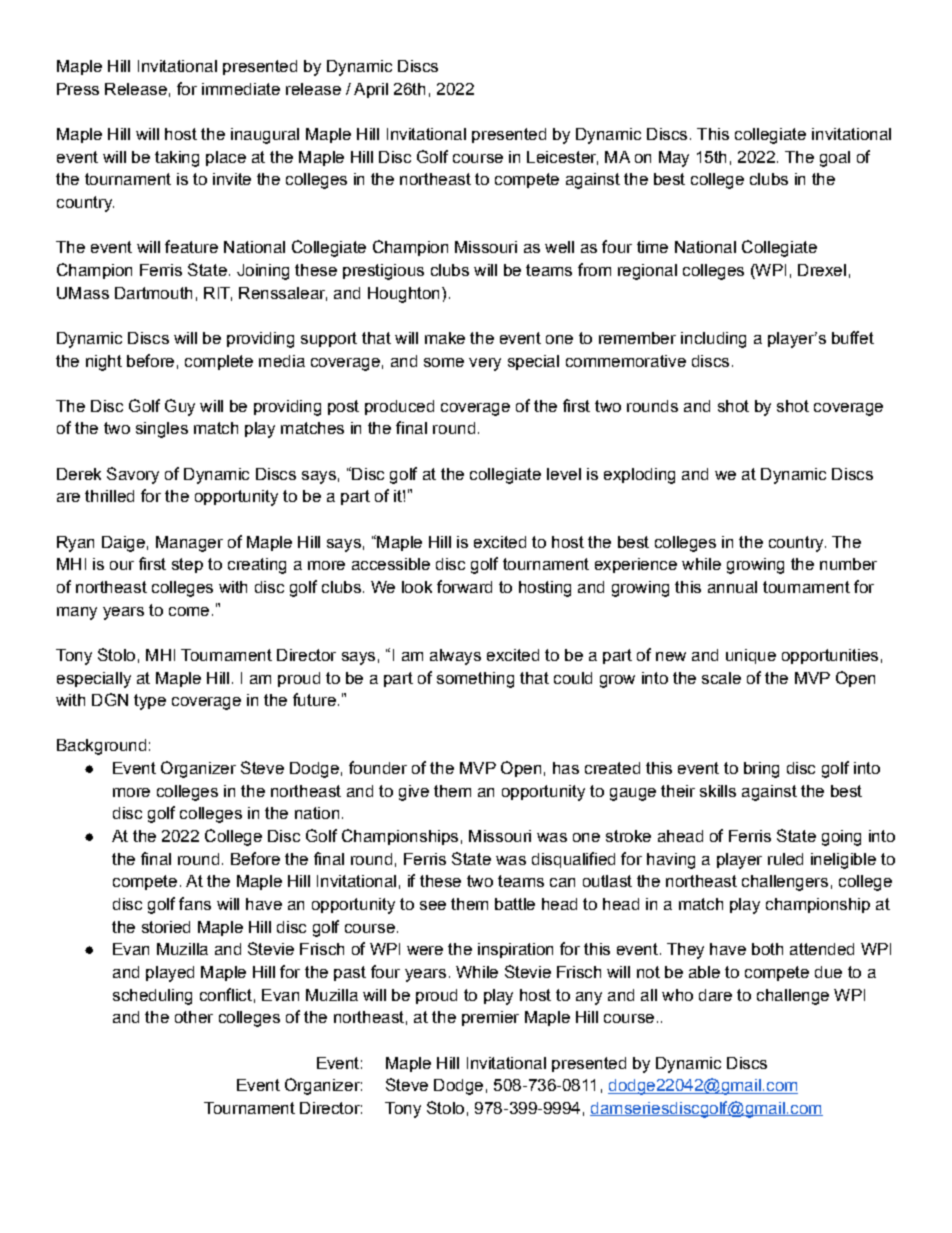 Image resolution: width=952 pixels, height=1233 pixels. I want to click on including, so click(713, 340).
